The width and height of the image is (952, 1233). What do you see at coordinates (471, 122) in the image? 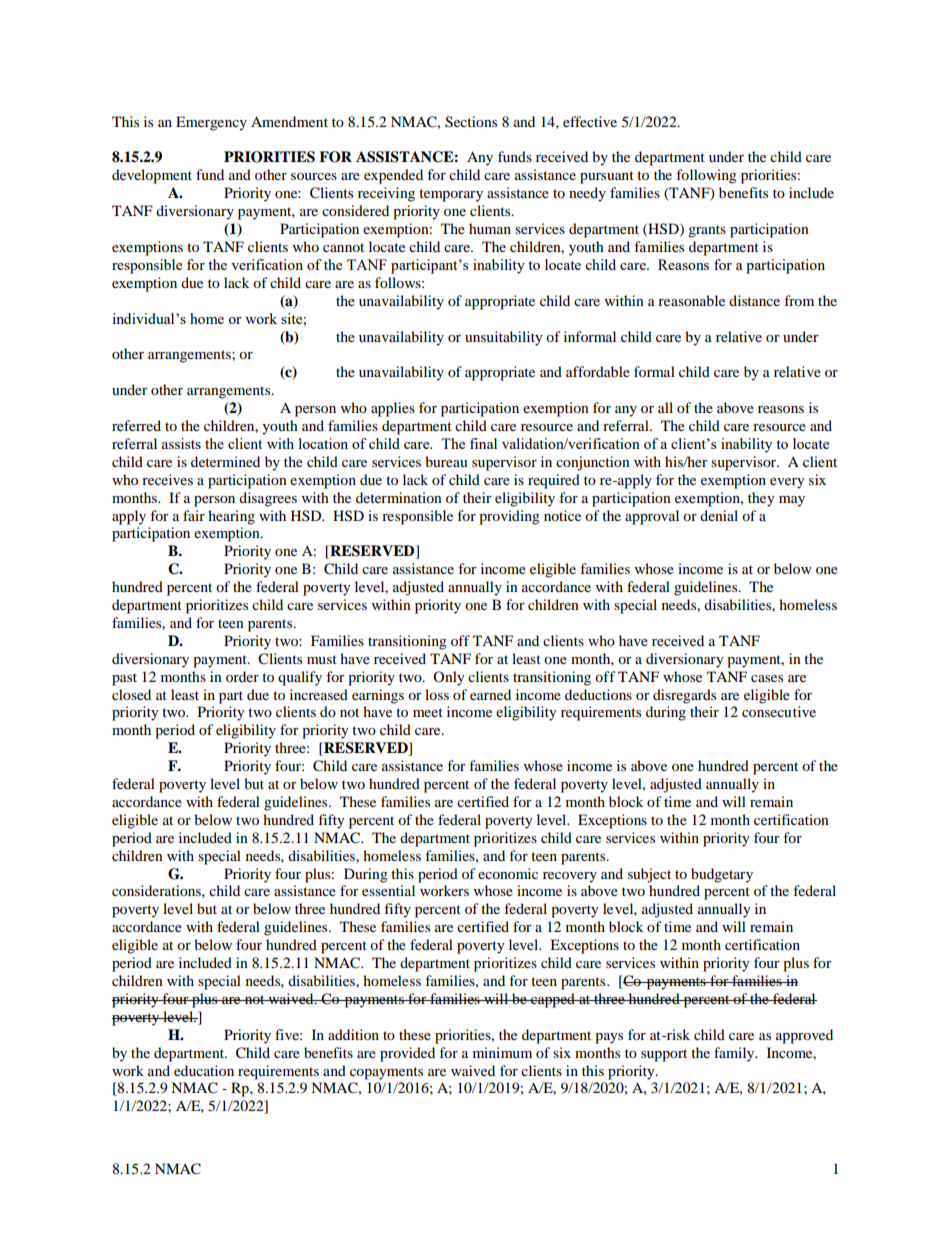
I see `Sections` at bounding box center [471, 122].
